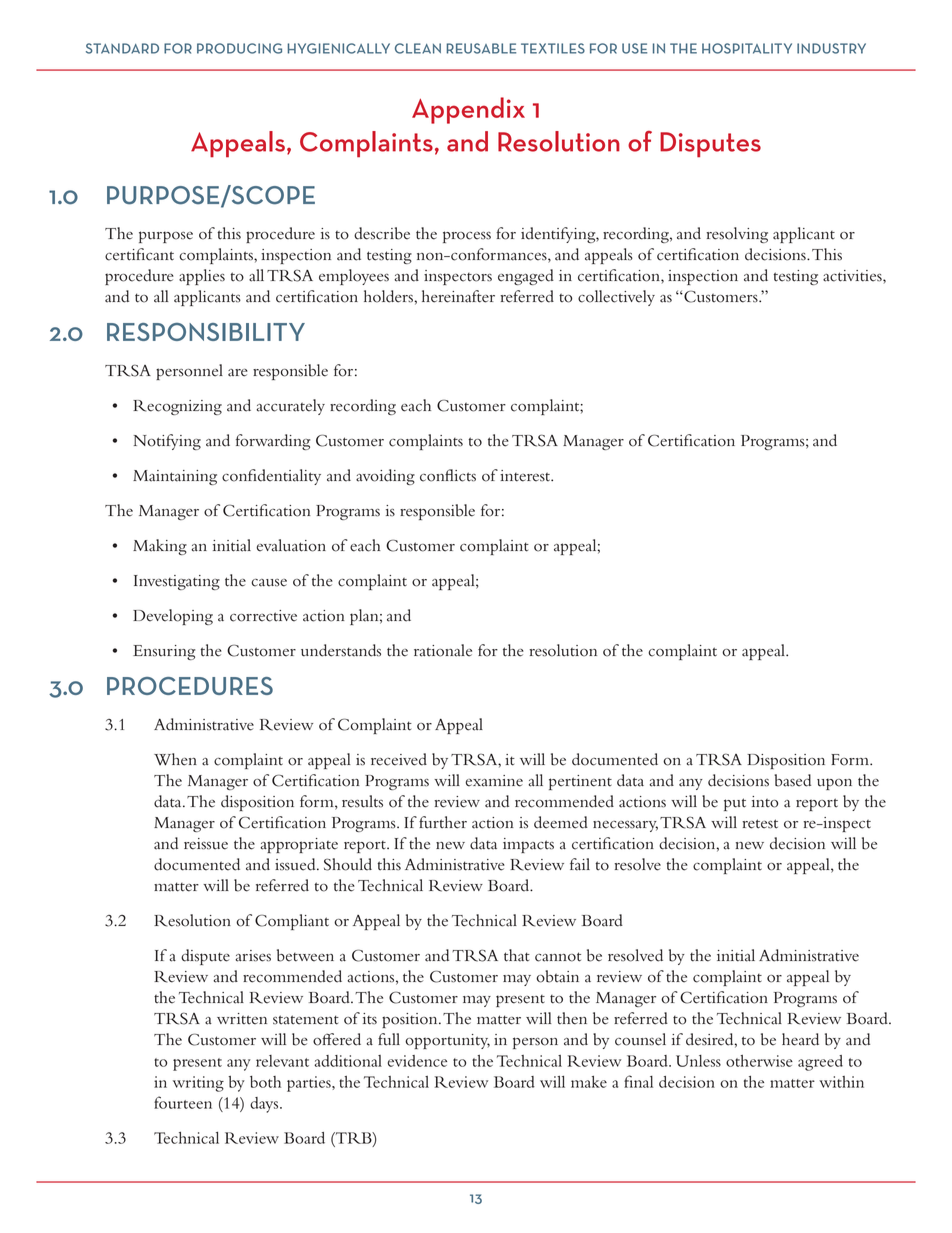 The height and width of the screenshot is (1233, 952). What do you see at coordinates (198, 1084) in the screenshot?
I see `writing` at bounding box center [198, 1084].
